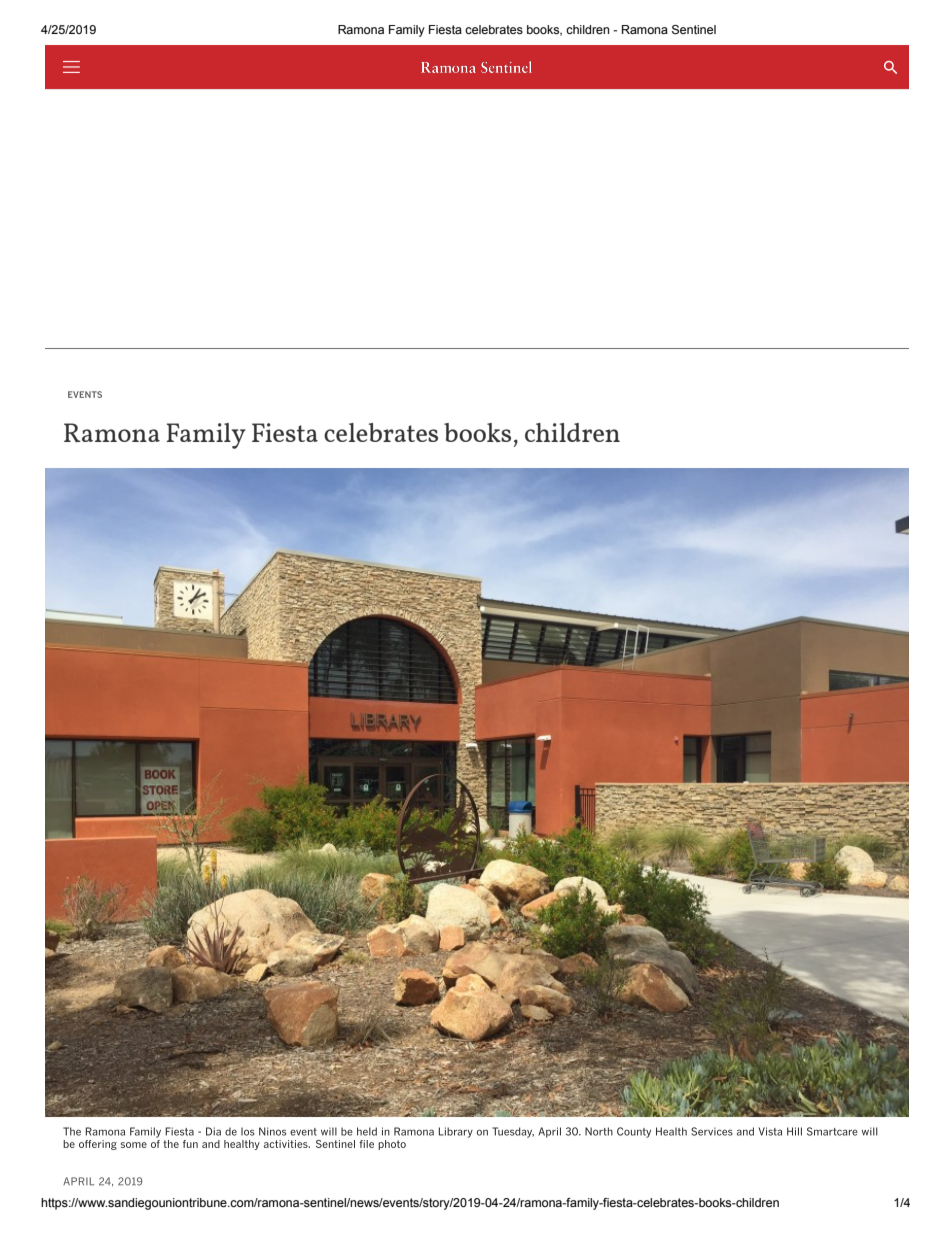 The height and width of the screenshot is (1233, 952). I want to click on Dia, so click(213, 1131).
